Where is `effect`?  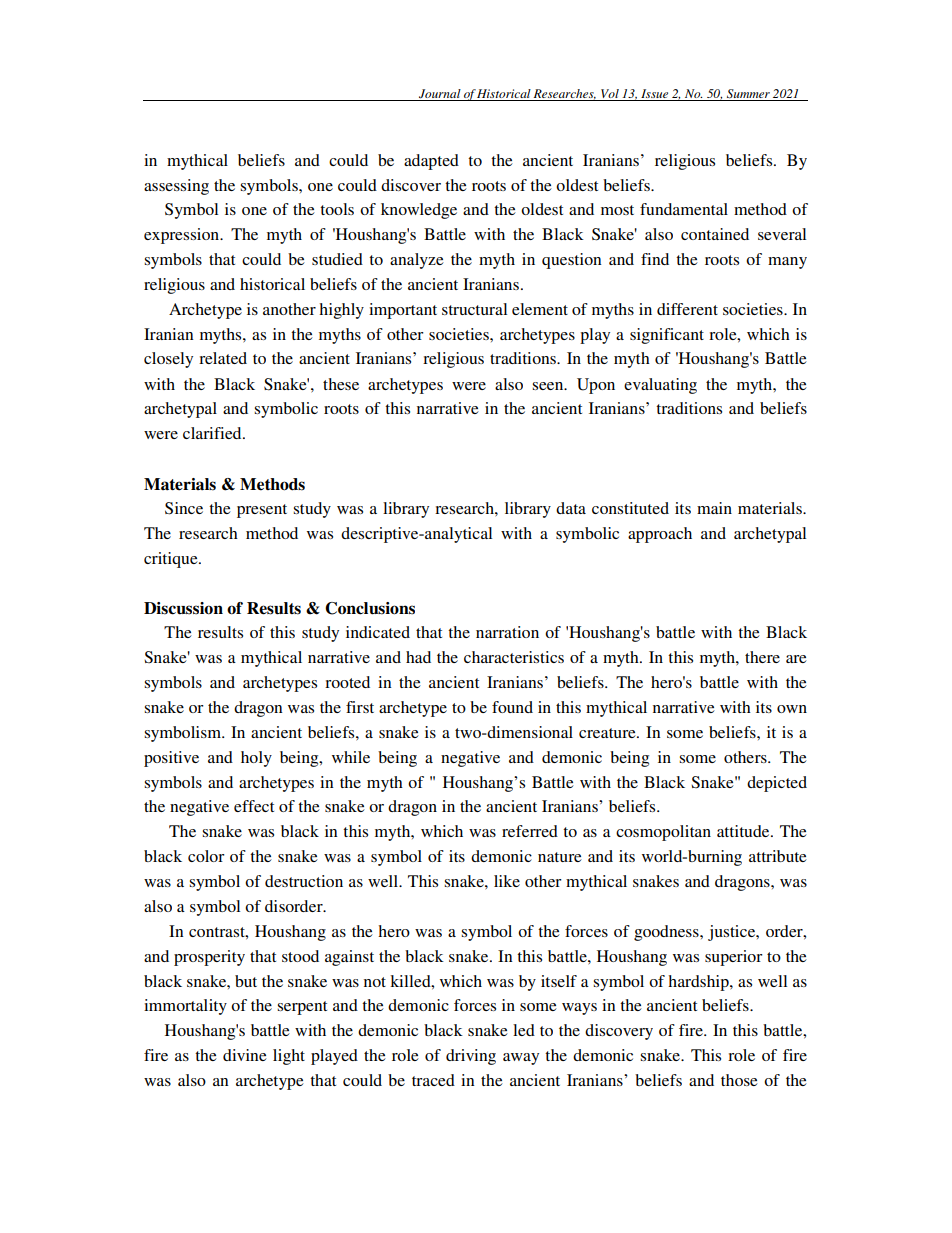 effect is located at coordinates (254, 806).
